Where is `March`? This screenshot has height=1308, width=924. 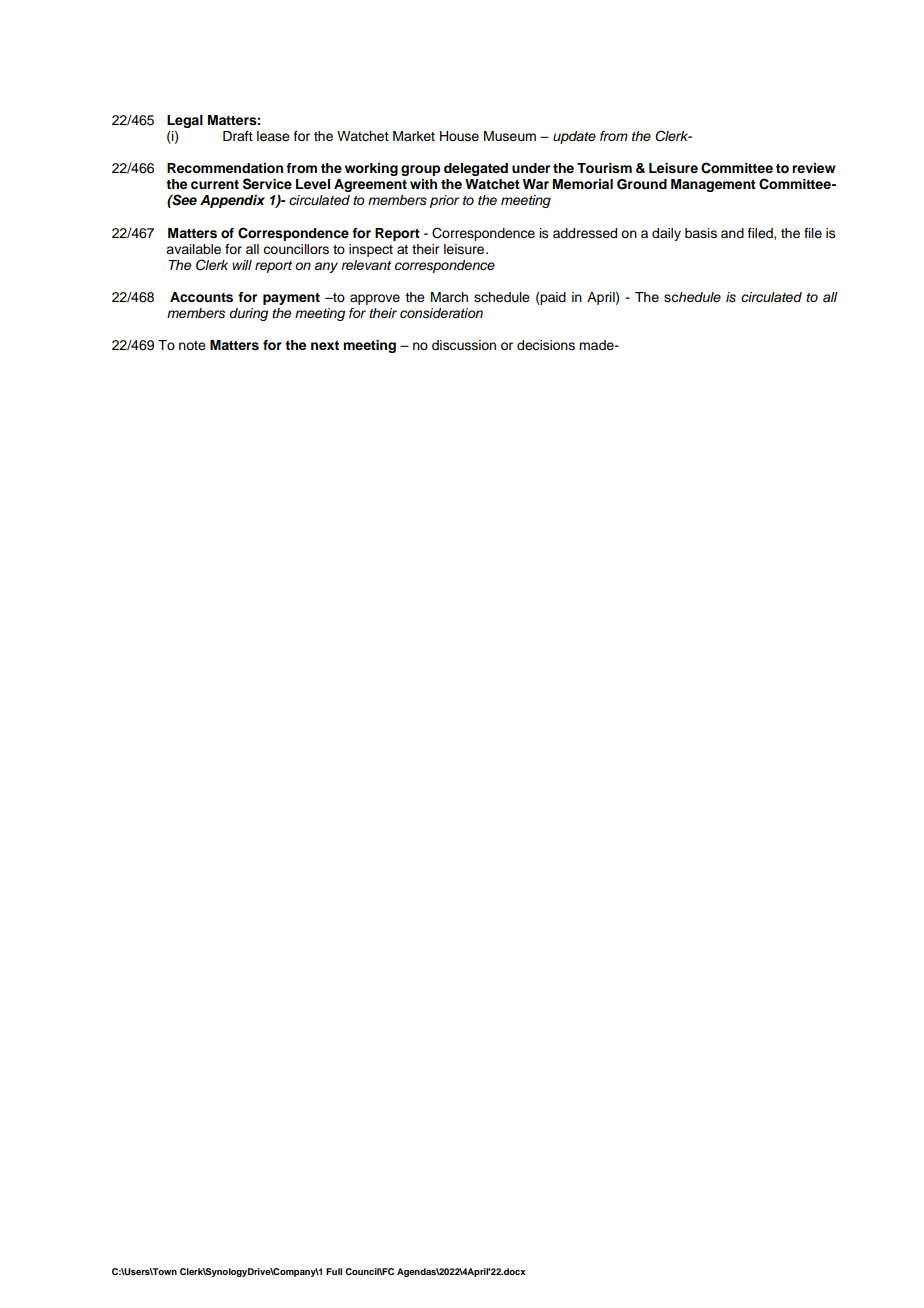
March is located at coordinates (449, 297).
